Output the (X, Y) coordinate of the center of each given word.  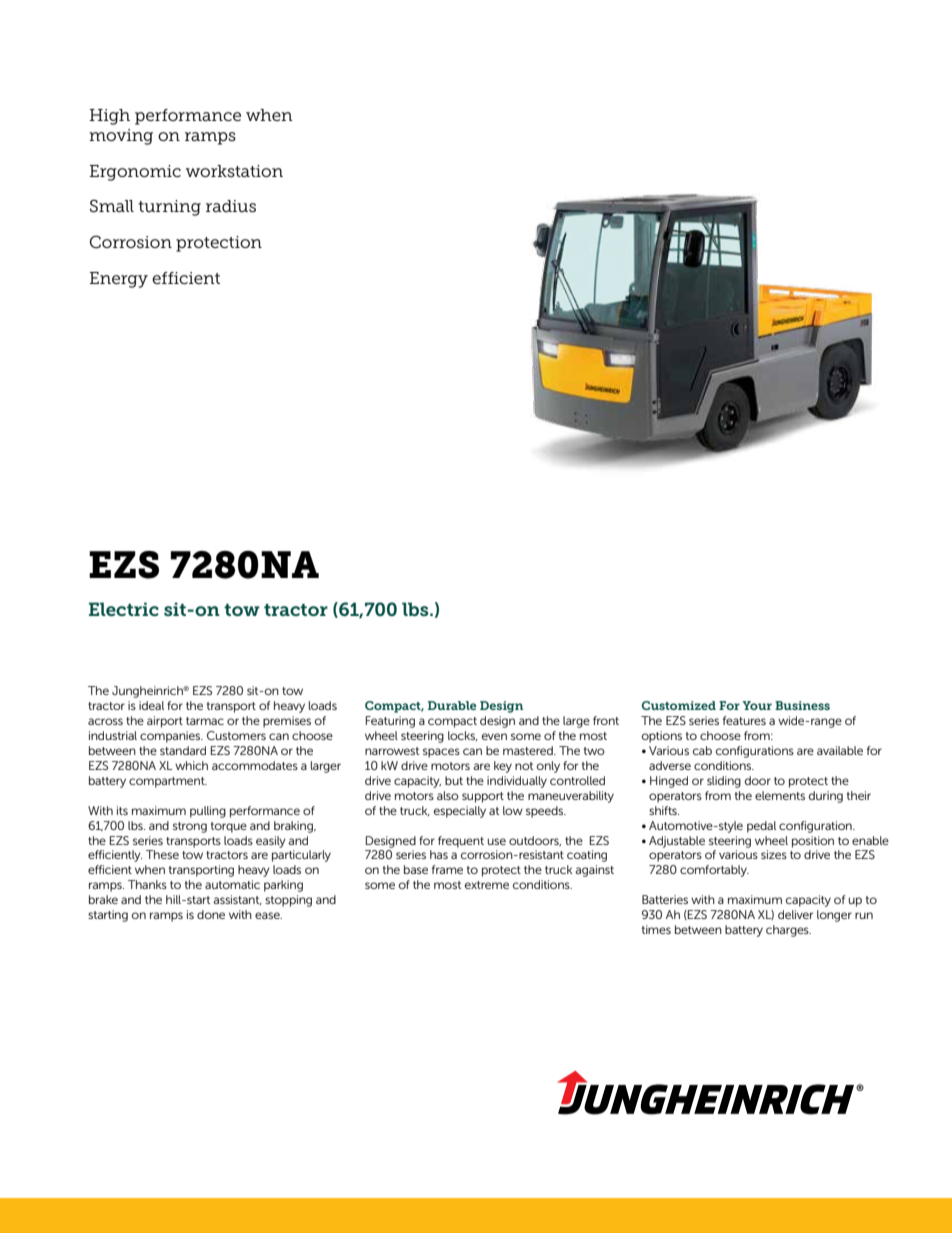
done (211, 914)
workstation (234, 171)
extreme (487, 885)
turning (169, 208)
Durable (452, 705)
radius (231, 206)
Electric (124, 609)
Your (757, 705)
